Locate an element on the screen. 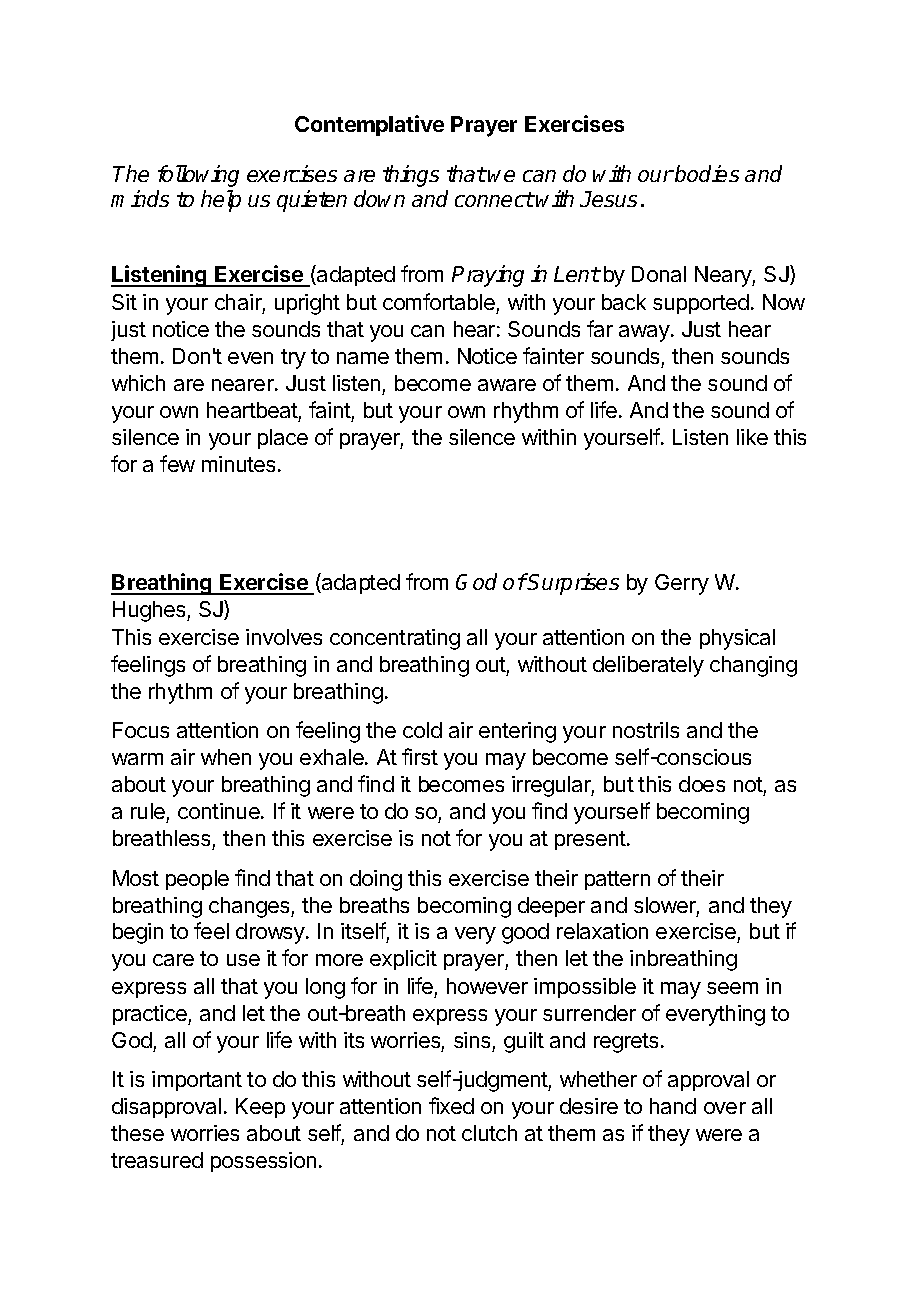 Image resolution: width=924 pixels, height=1308 pixels. treasured is located at coordinates (157, 1160).
